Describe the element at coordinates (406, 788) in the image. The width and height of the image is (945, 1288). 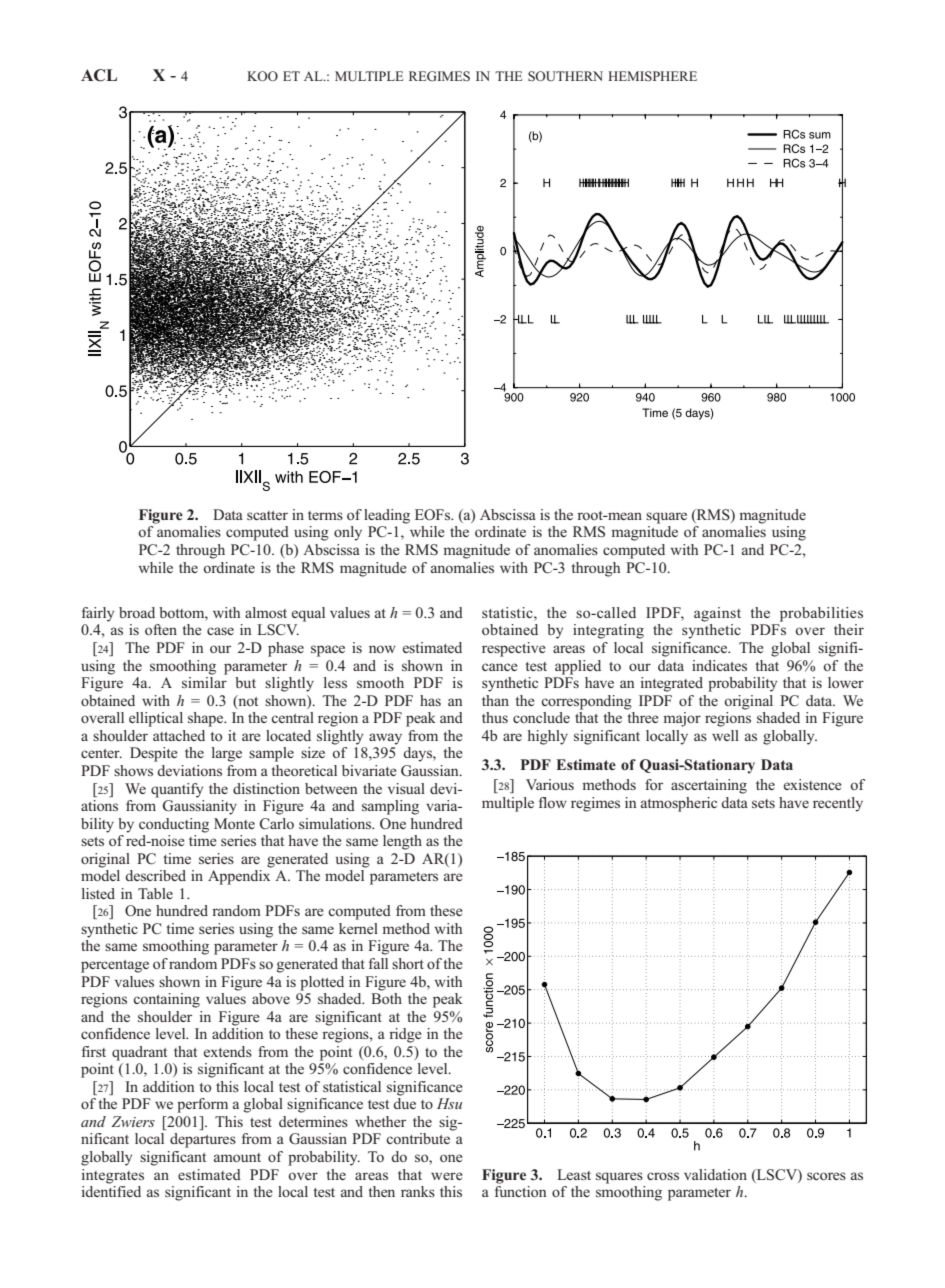
I see `visual` at that location.
